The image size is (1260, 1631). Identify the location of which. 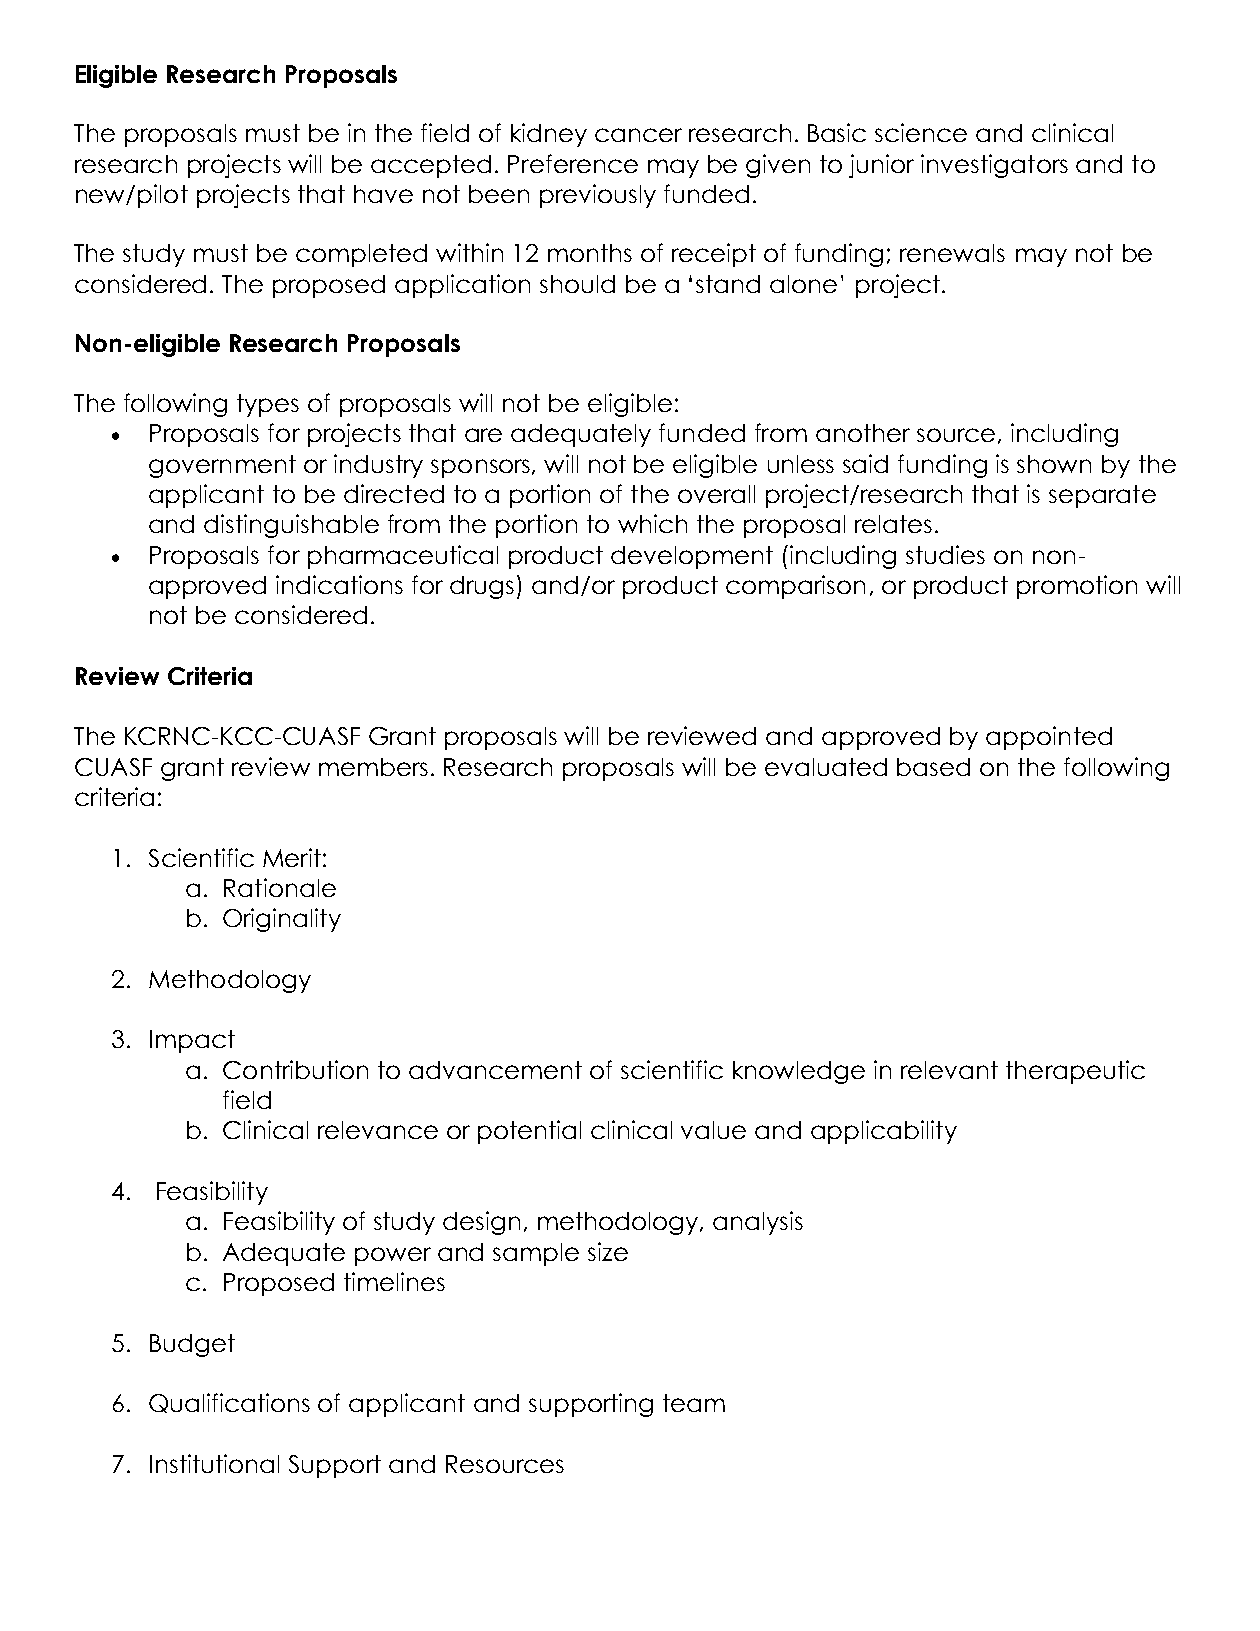
(652, 523).
